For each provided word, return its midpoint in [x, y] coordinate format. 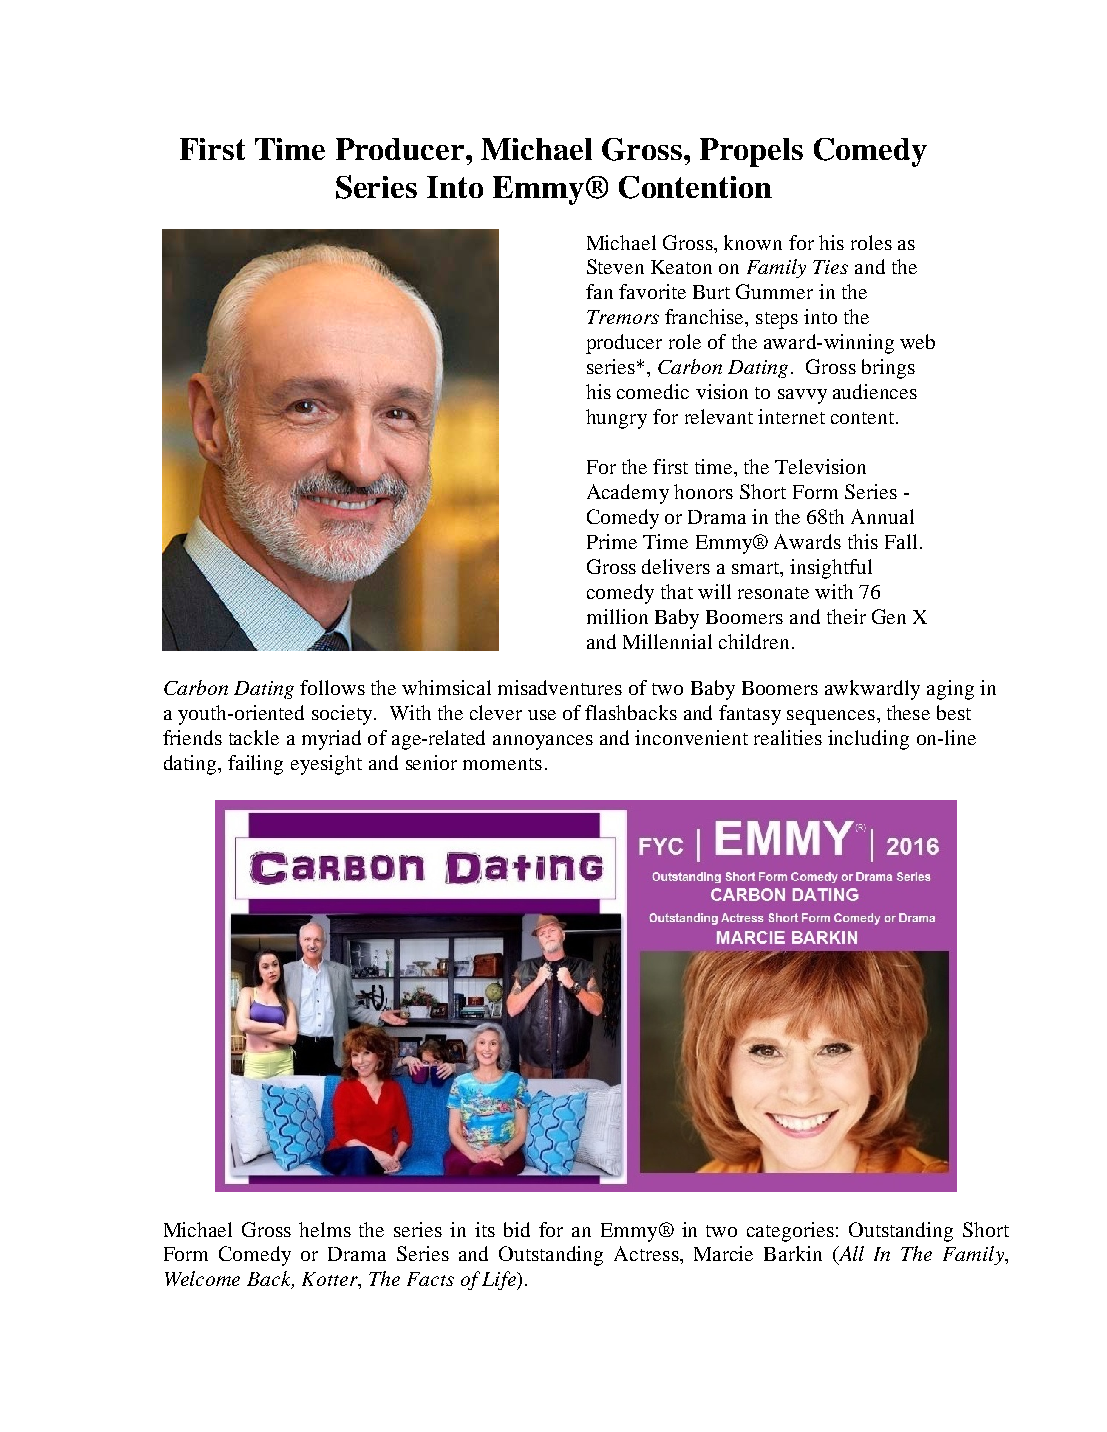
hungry [616, 419]
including [868, 740]
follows [332, 687]
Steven [615, 266]
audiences [875, 391]
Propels [751, 152]
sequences [831, 717]
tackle [254, 737]
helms [325, 1229]
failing [255, 765]
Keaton [681, 267]
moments [502, 764]
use [542, 715]
